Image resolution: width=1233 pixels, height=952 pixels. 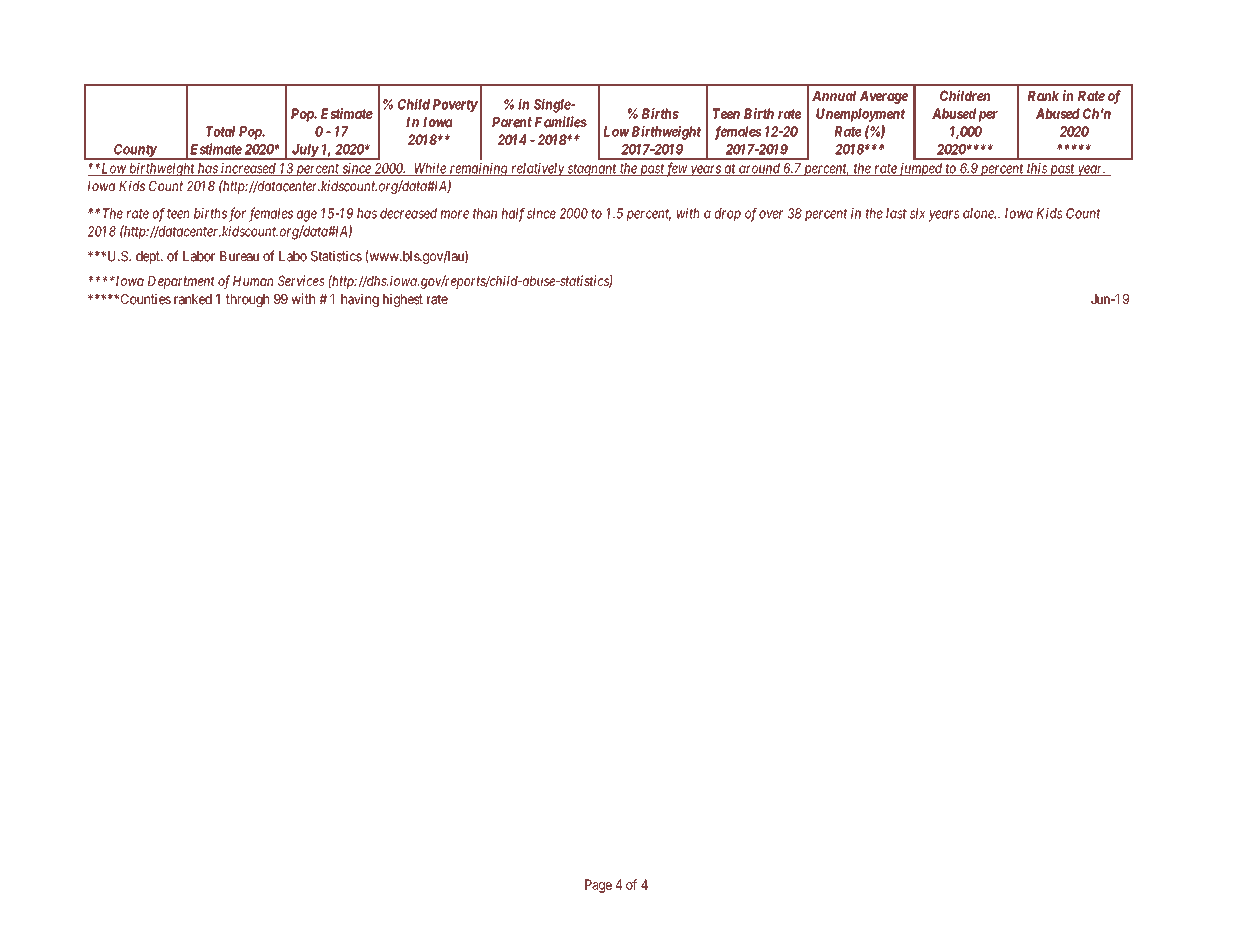 I want to click on drop, so click(x=728, y=214).
